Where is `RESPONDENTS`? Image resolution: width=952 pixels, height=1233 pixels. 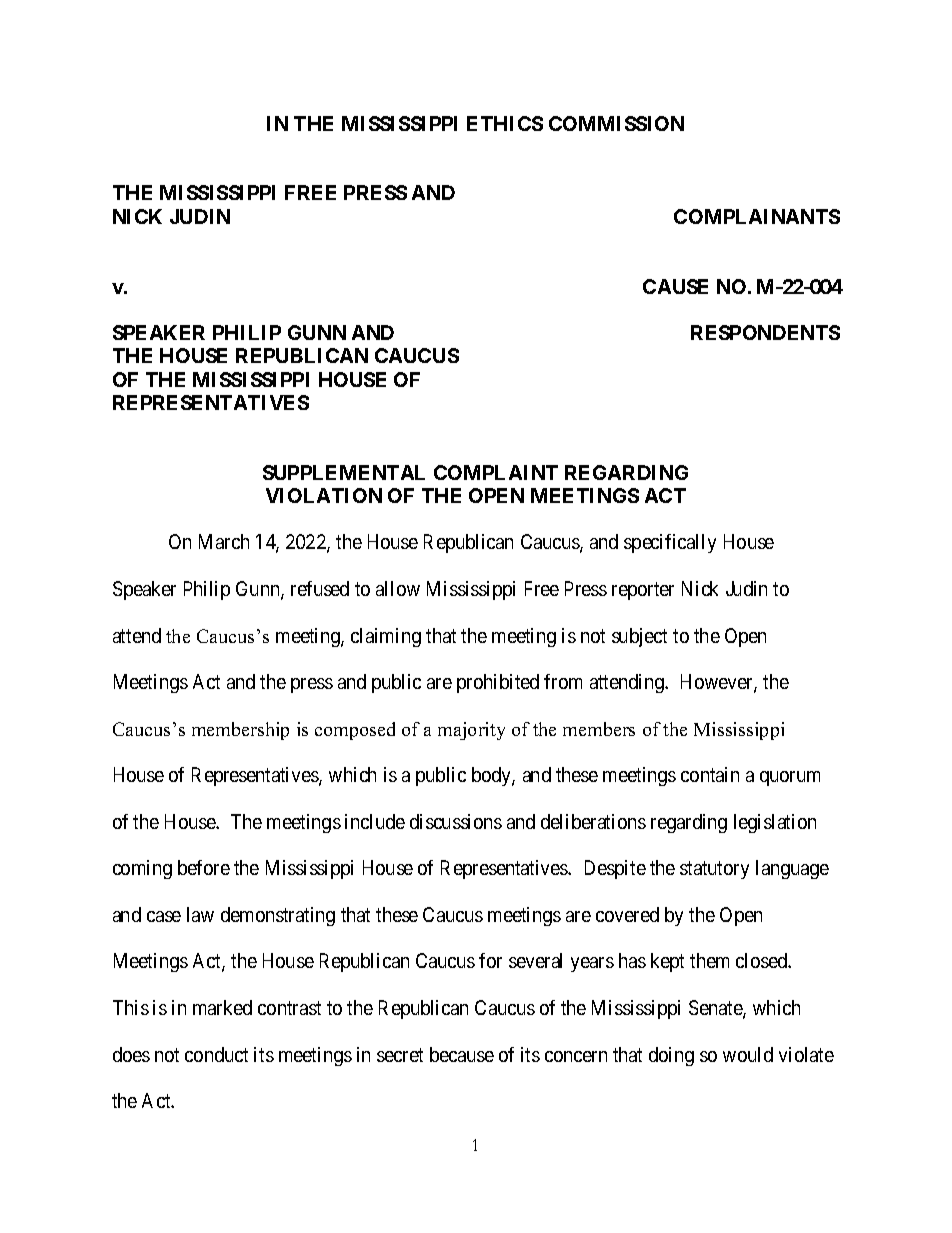 RESPONDENTS is located at coordinates (765, 332).
